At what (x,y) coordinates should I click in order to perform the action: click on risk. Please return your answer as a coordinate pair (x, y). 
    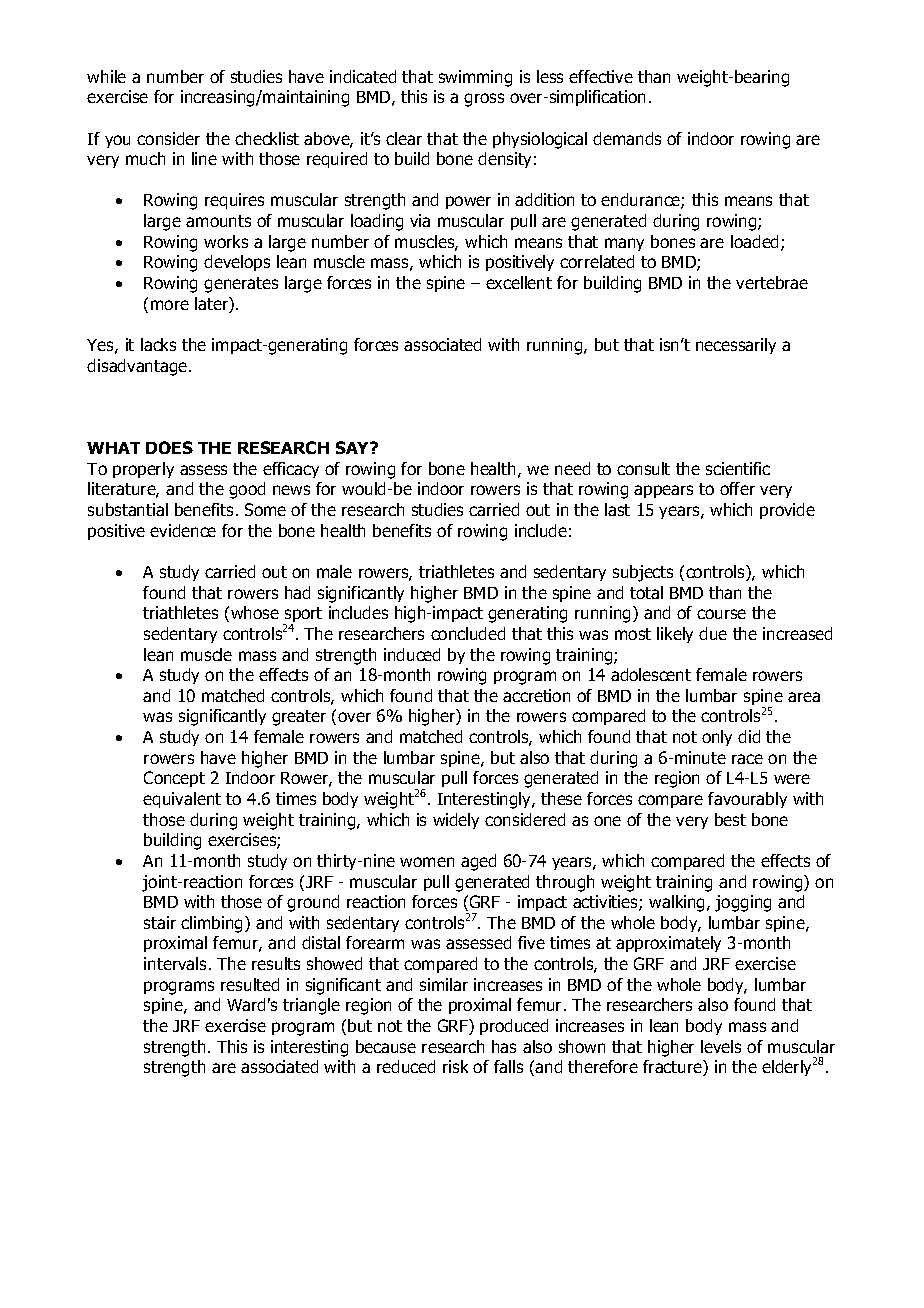
    Looking at the image, I should click on (455, 1066).
